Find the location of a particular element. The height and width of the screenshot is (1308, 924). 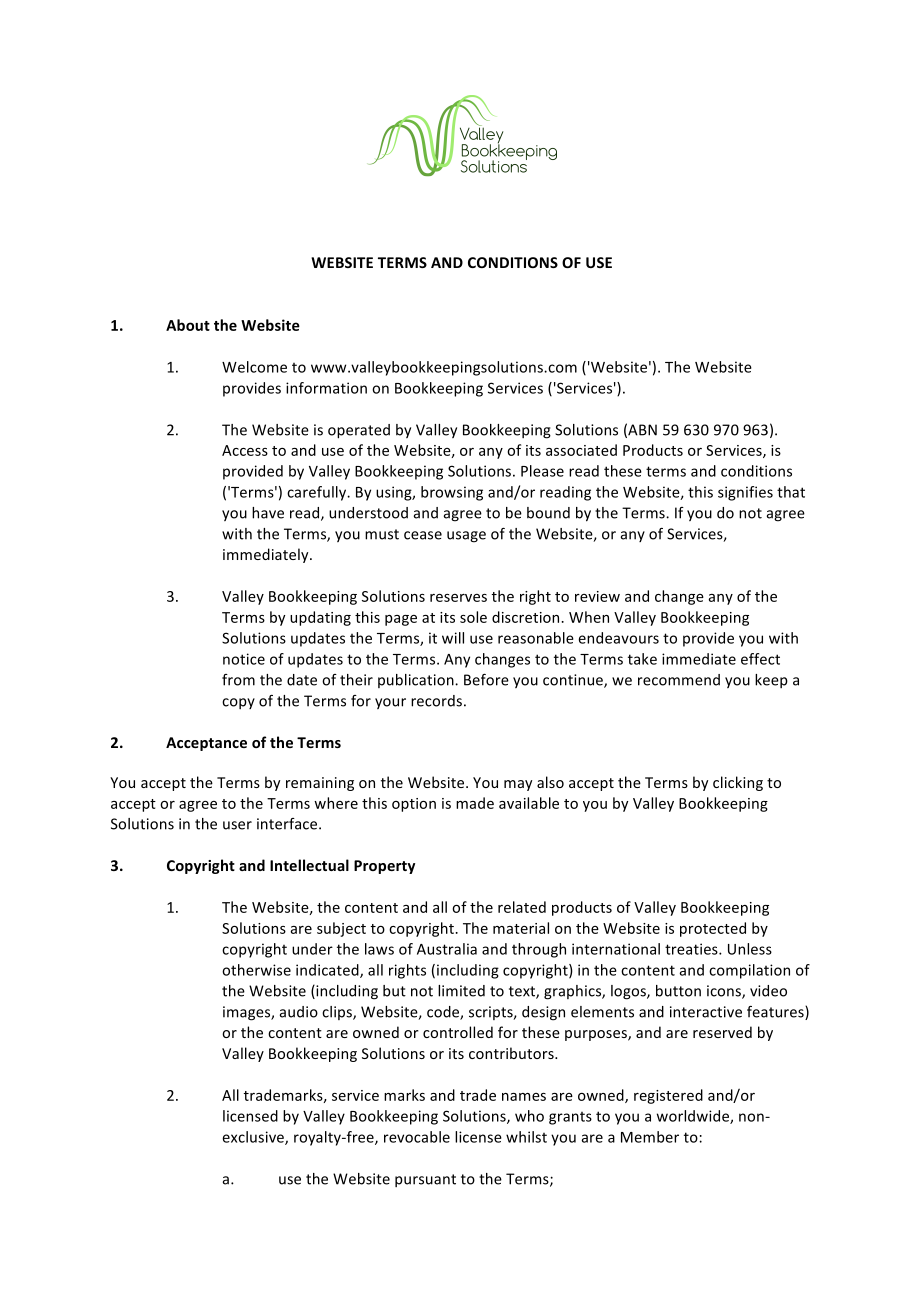

protected is located at coordinates (713, 929).
